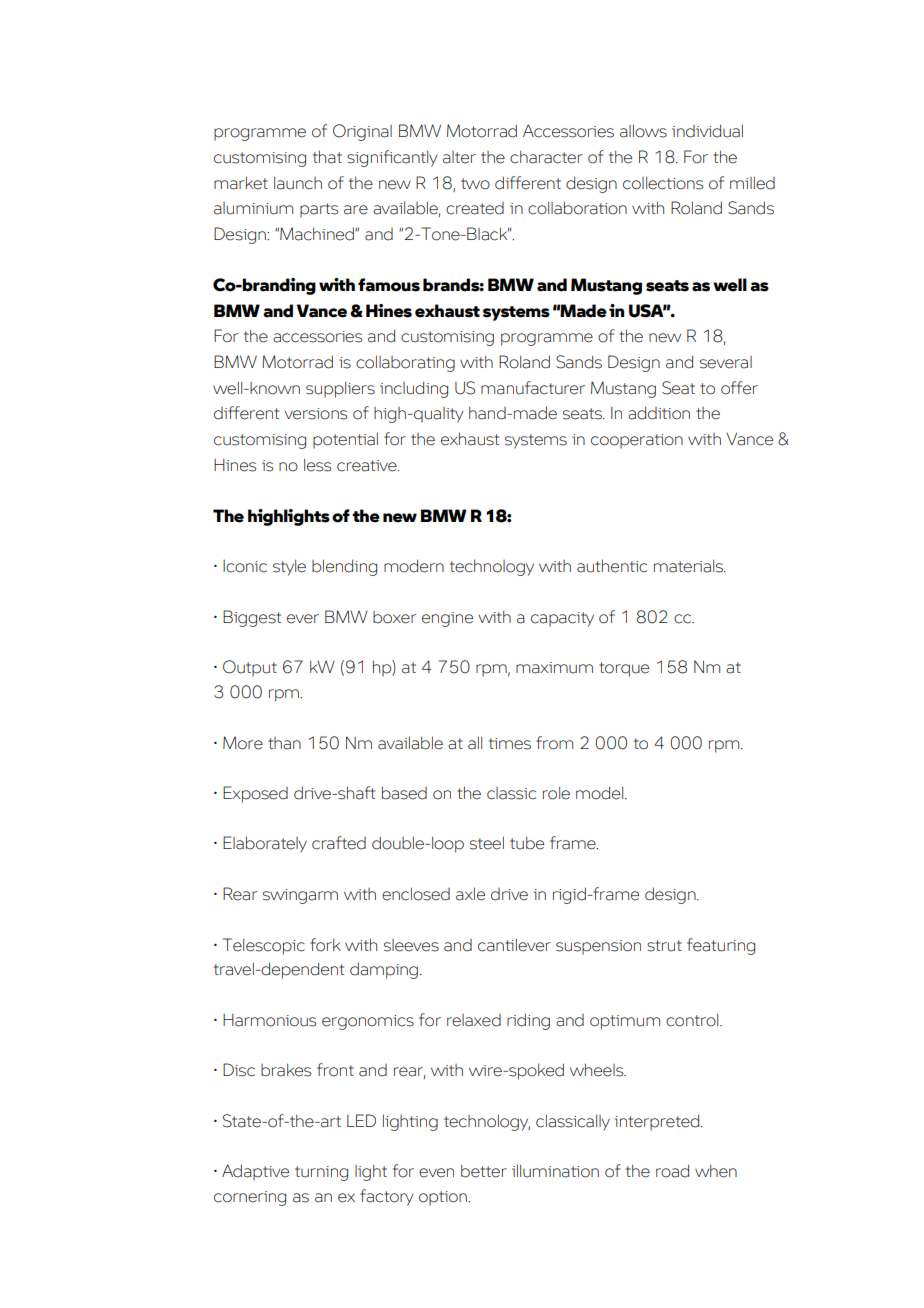 This image has width=924, height=1308. Describe the element at coordinates (487, 843) in the image. I see `steel` at that location.
